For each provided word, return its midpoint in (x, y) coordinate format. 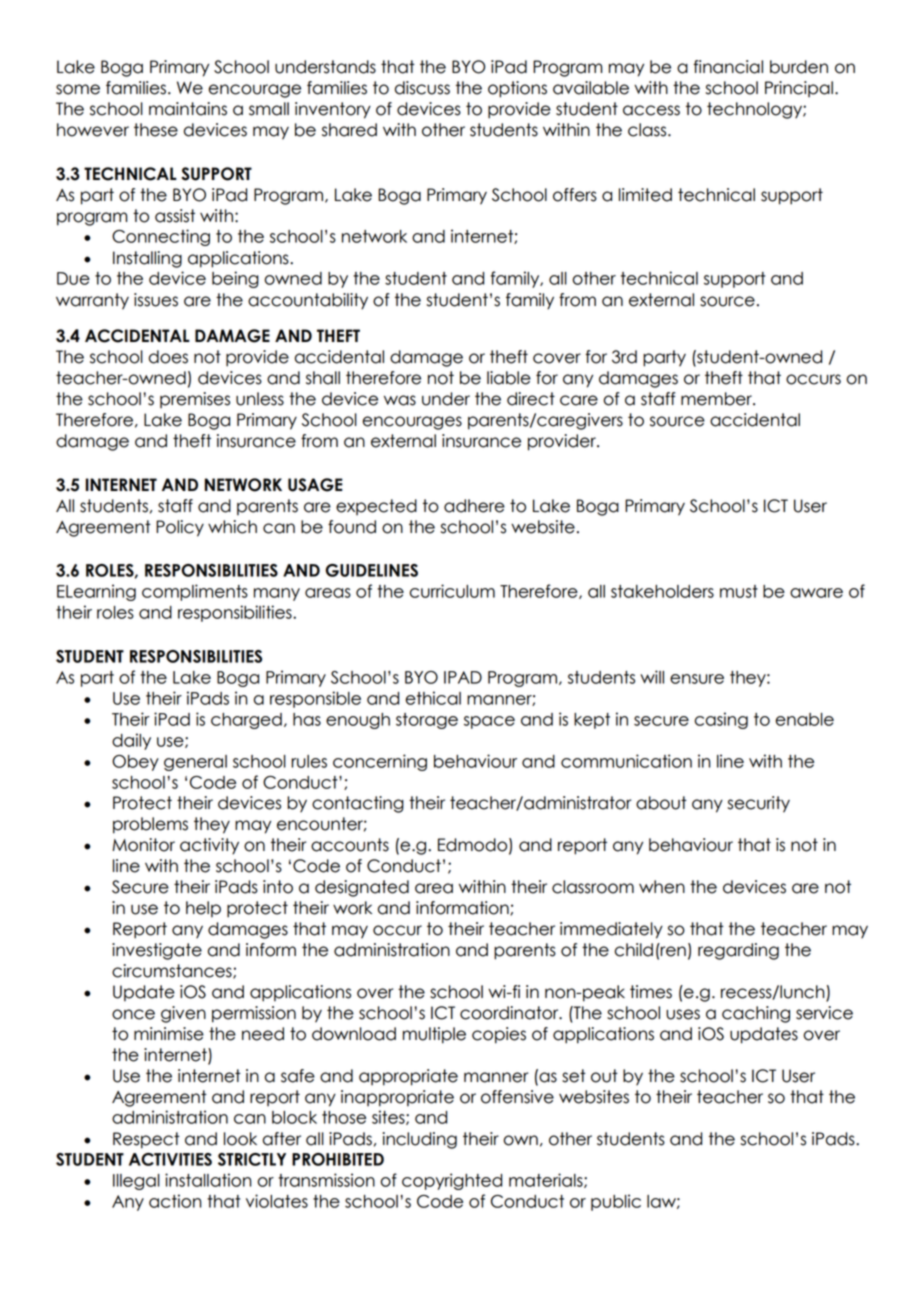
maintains (188, 109)
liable (509, 378)
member (717, 399)
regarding (738, 951)
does (168, 357)
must (739, 591)
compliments (195, 592)
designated (362, 888)
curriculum (452, 591)
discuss (422, 88)
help (203, 909)
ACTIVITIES (170, 1159)
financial (728, 67)
